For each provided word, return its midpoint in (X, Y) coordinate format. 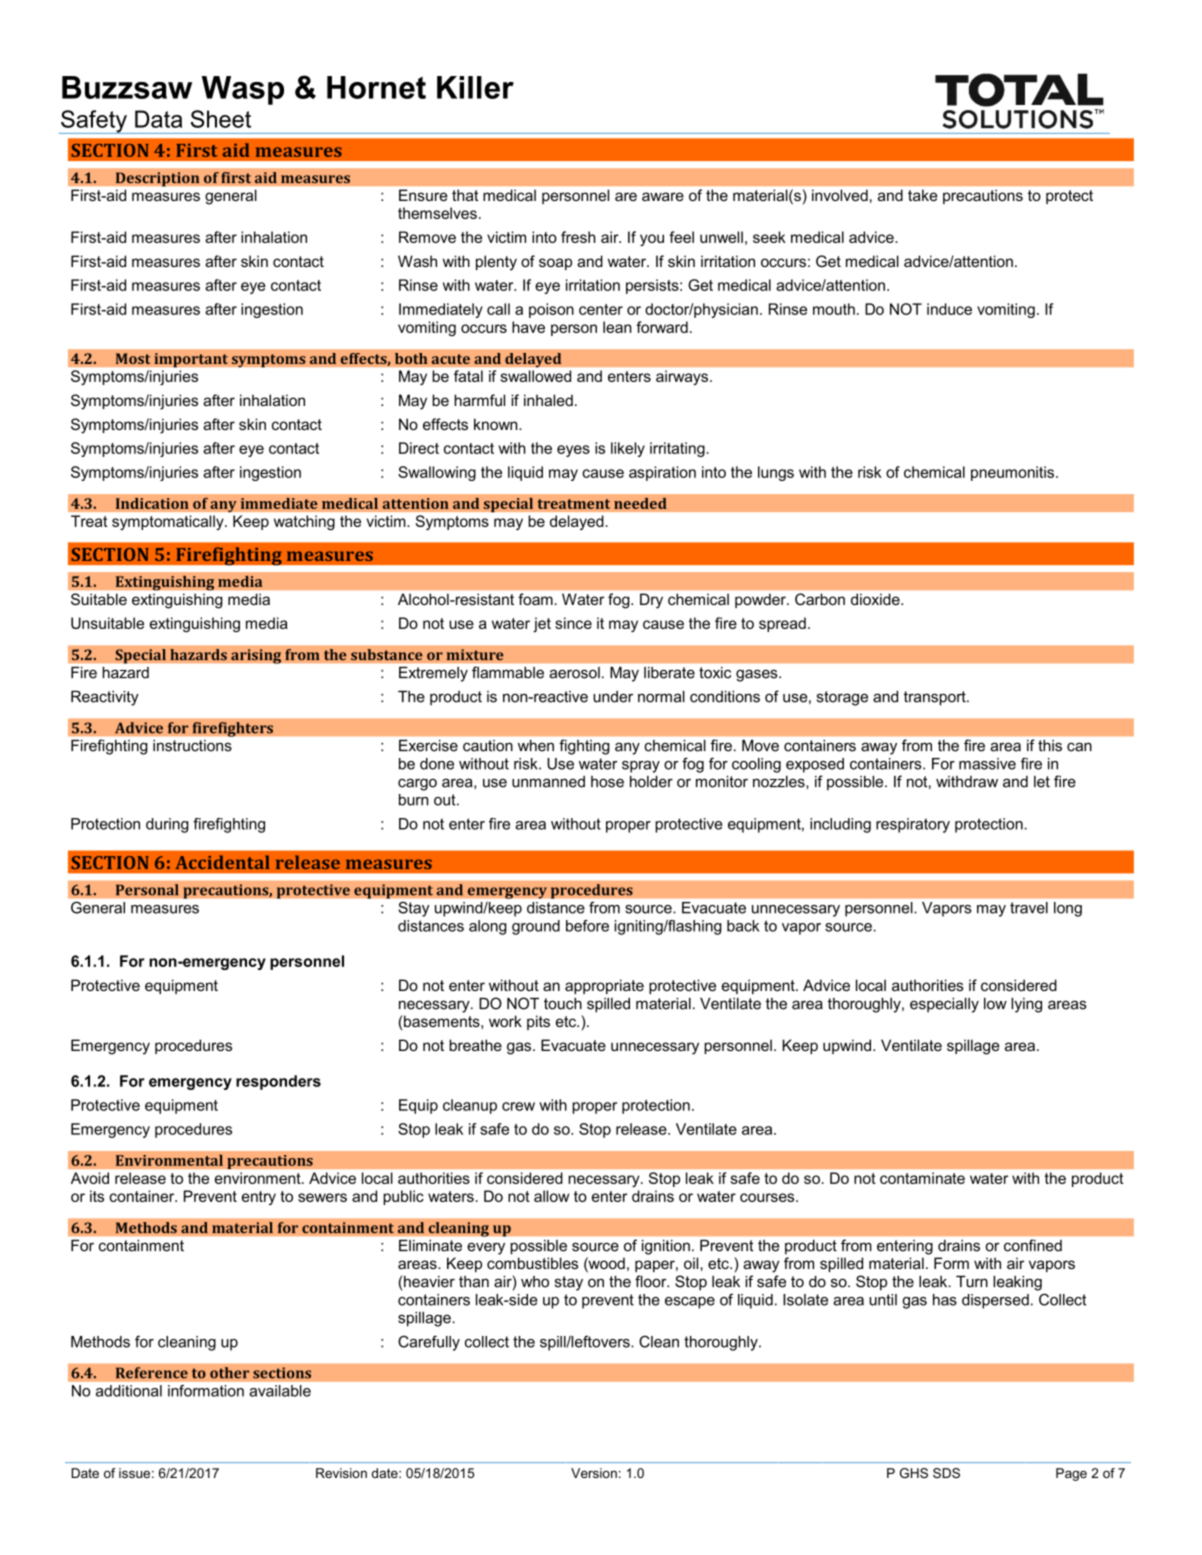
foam (535, 599)
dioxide (876, 599)
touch (563, 1004)
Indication (152, 503)
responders (278, 1082)
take (922, 195)
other (230, 1373)
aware (663, 196)
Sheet (221, 119)
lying (1026, 1005)
